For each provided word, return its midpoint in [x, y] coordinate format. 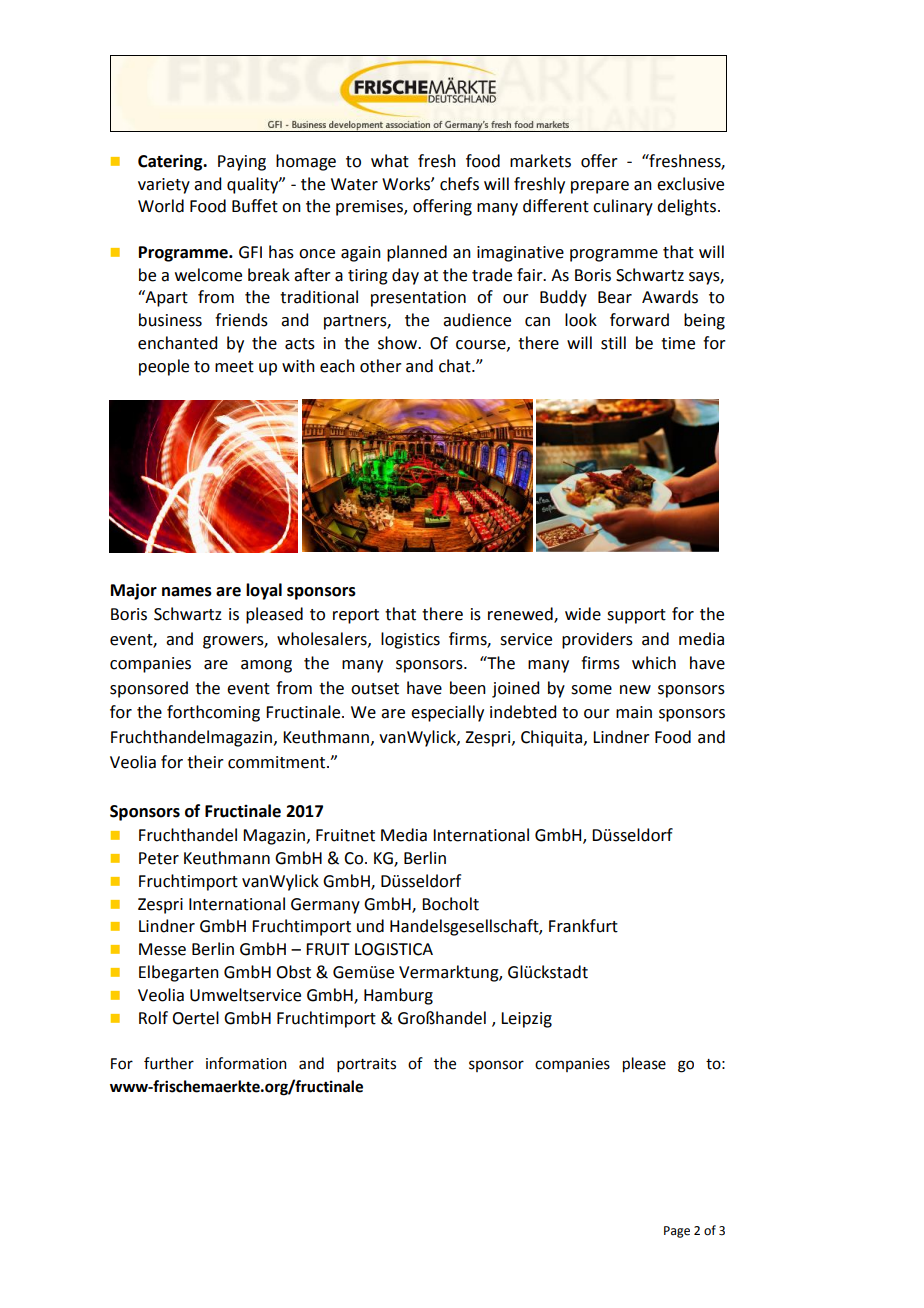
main [634, 712]
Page [677, 1232]
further [169, 1063]
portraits [366, 1065]
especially [447, 713]
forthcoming [213, 713]
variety [164, 186]
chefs [459, 184]
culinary [623, 207]
